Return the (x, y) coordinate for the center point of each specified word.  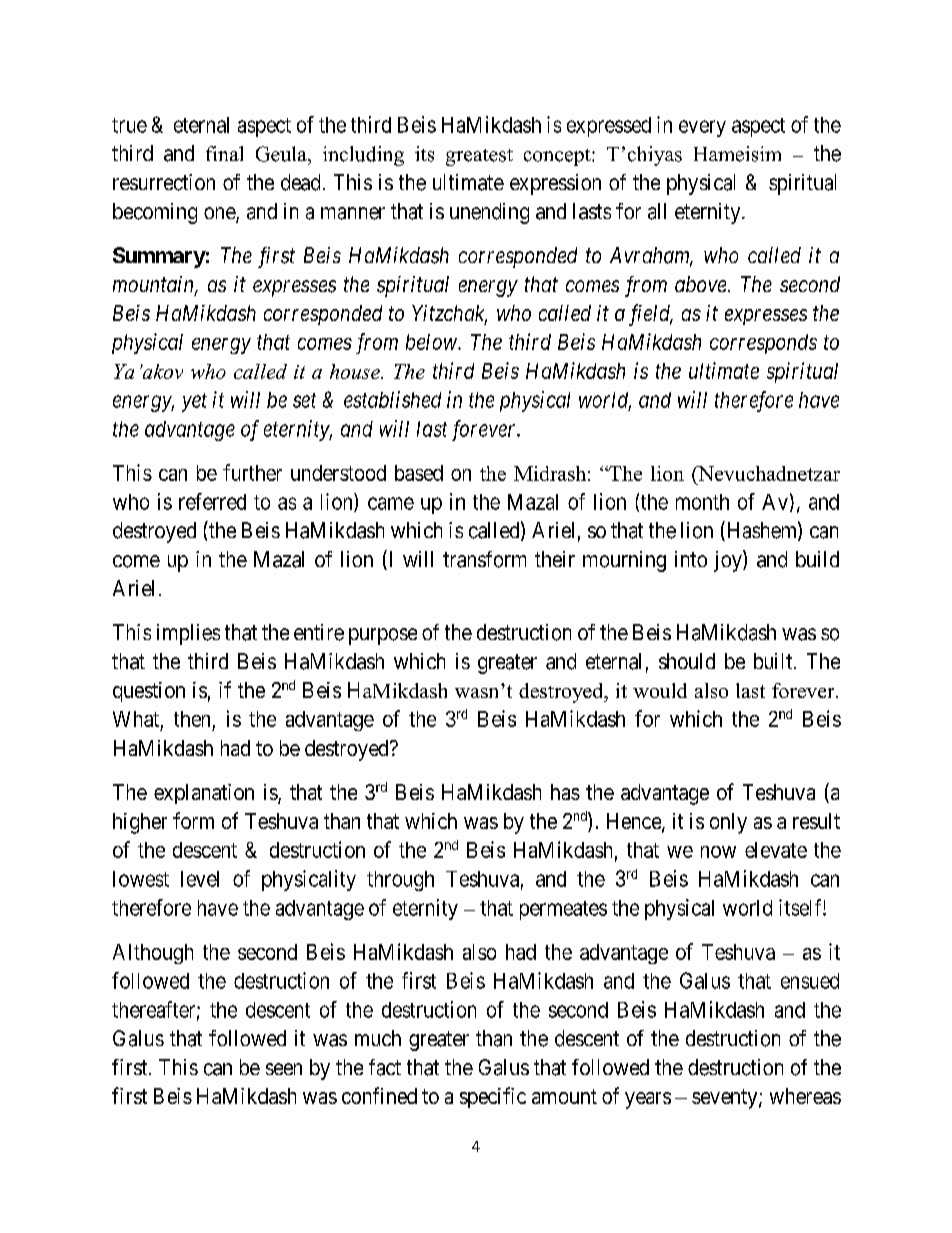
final (224, 153)
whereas (805, 1096)
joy (729, 561)
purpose (383, 636)
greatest (479, 157)
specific (493, 1097)
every (702, 128)
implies (188, 634)
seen (284, 1069)
